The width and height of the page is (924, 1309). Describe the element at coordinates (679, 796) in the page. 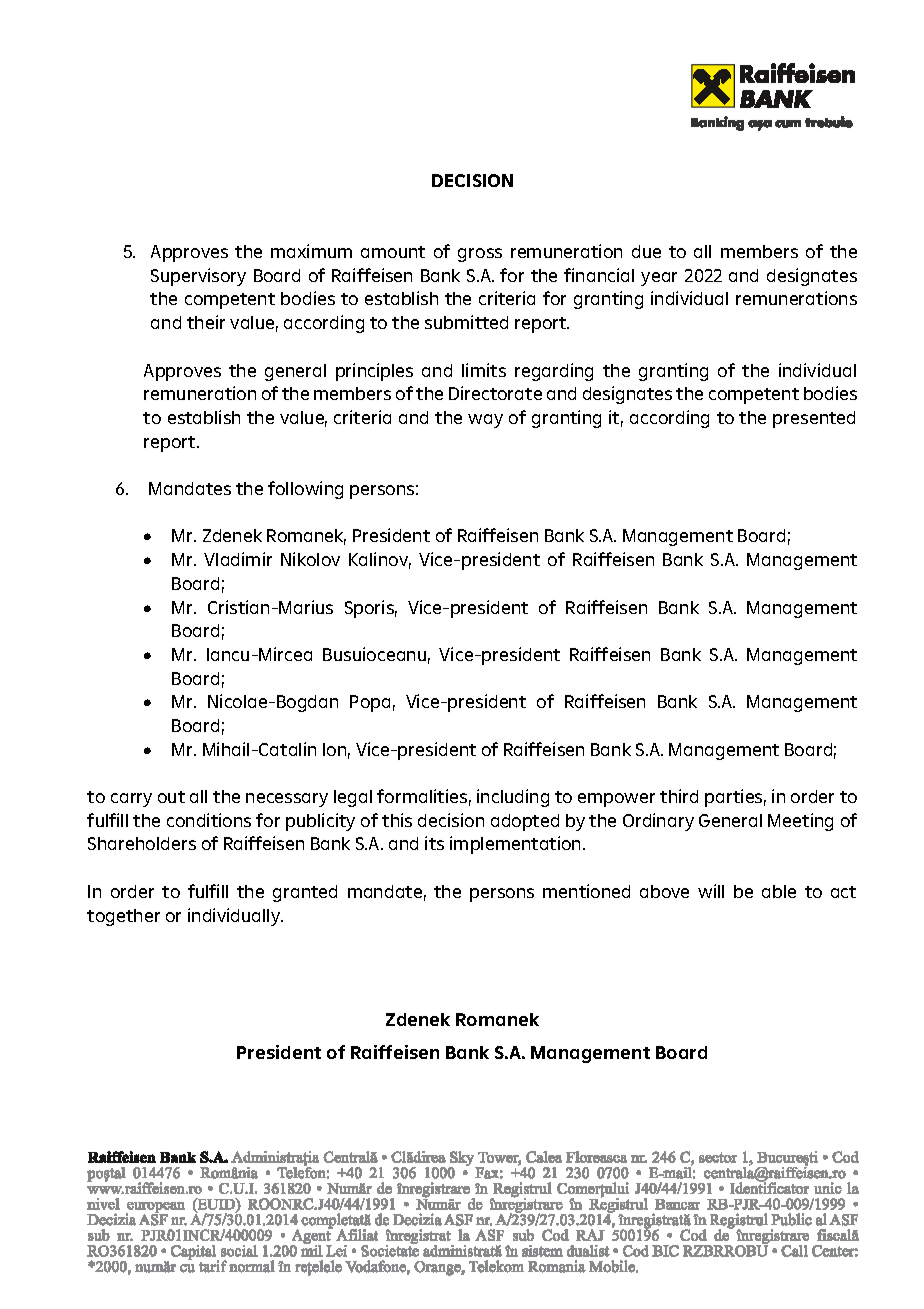

I see `third` at that location.
